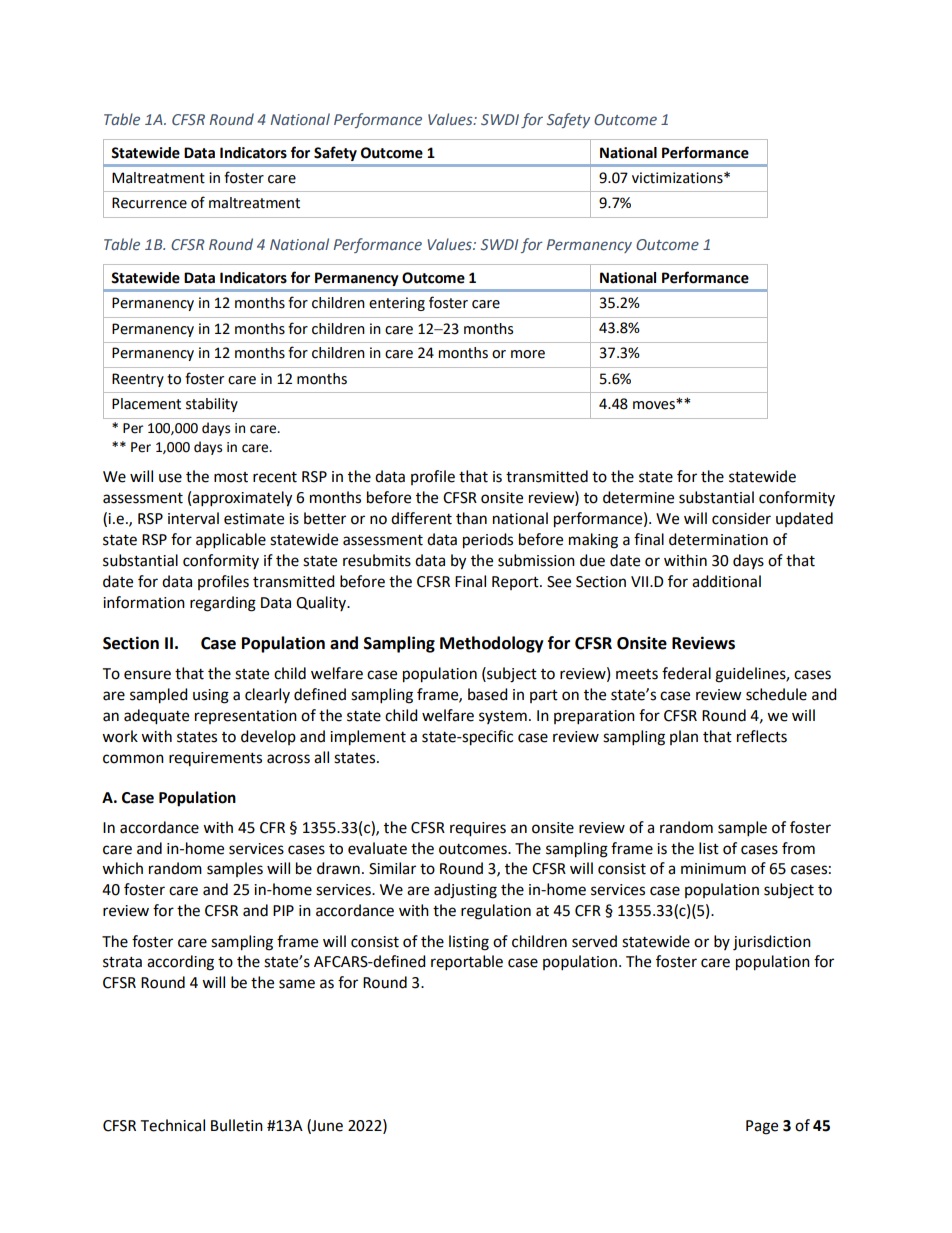  What do you see at coordinates (492, 644) in the screenshot?
I see `Methodology` at bounding box center [492, 644].
